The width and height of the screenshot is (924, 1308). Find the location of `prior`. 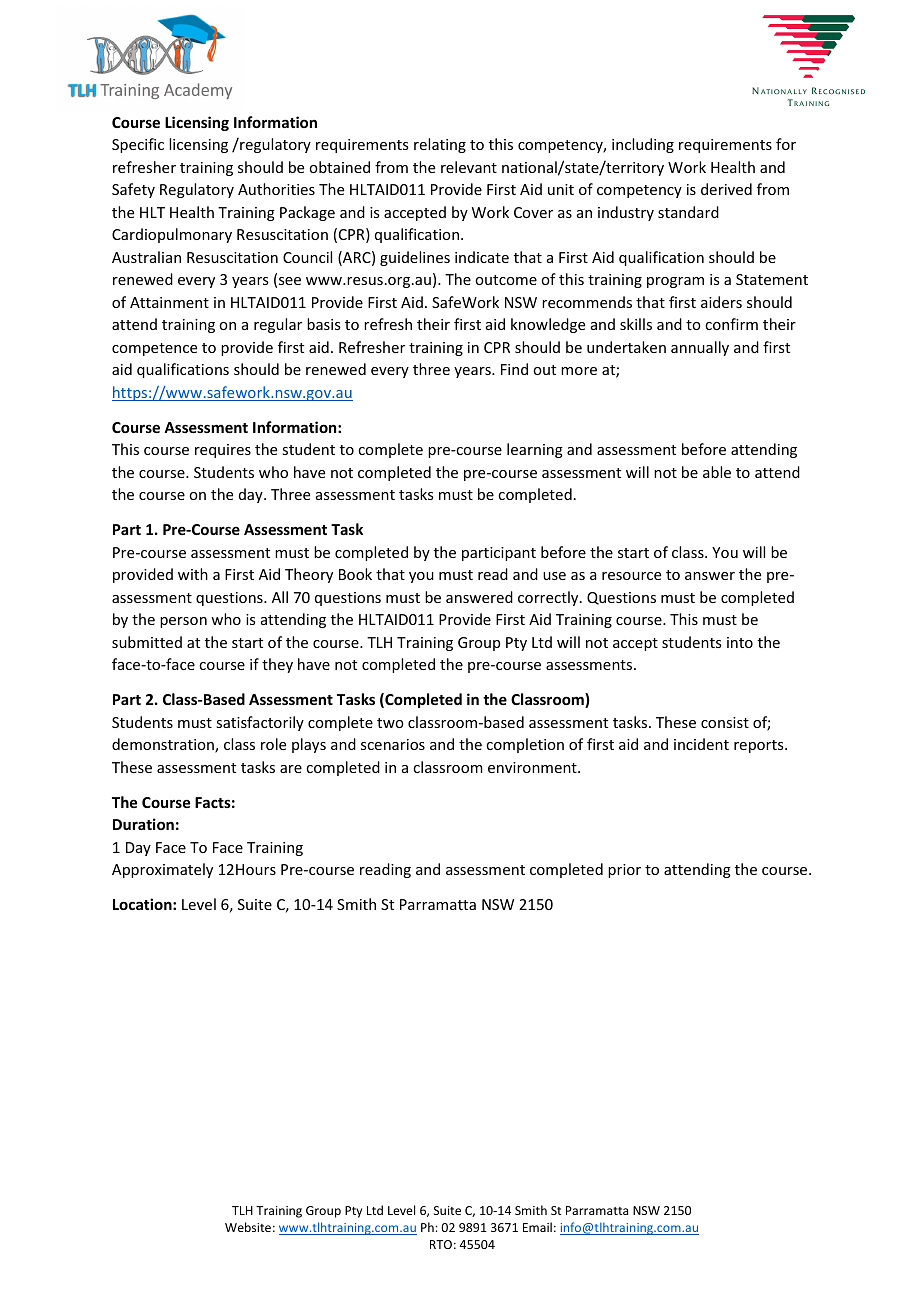

prior is located at coordinates (624, 871).
